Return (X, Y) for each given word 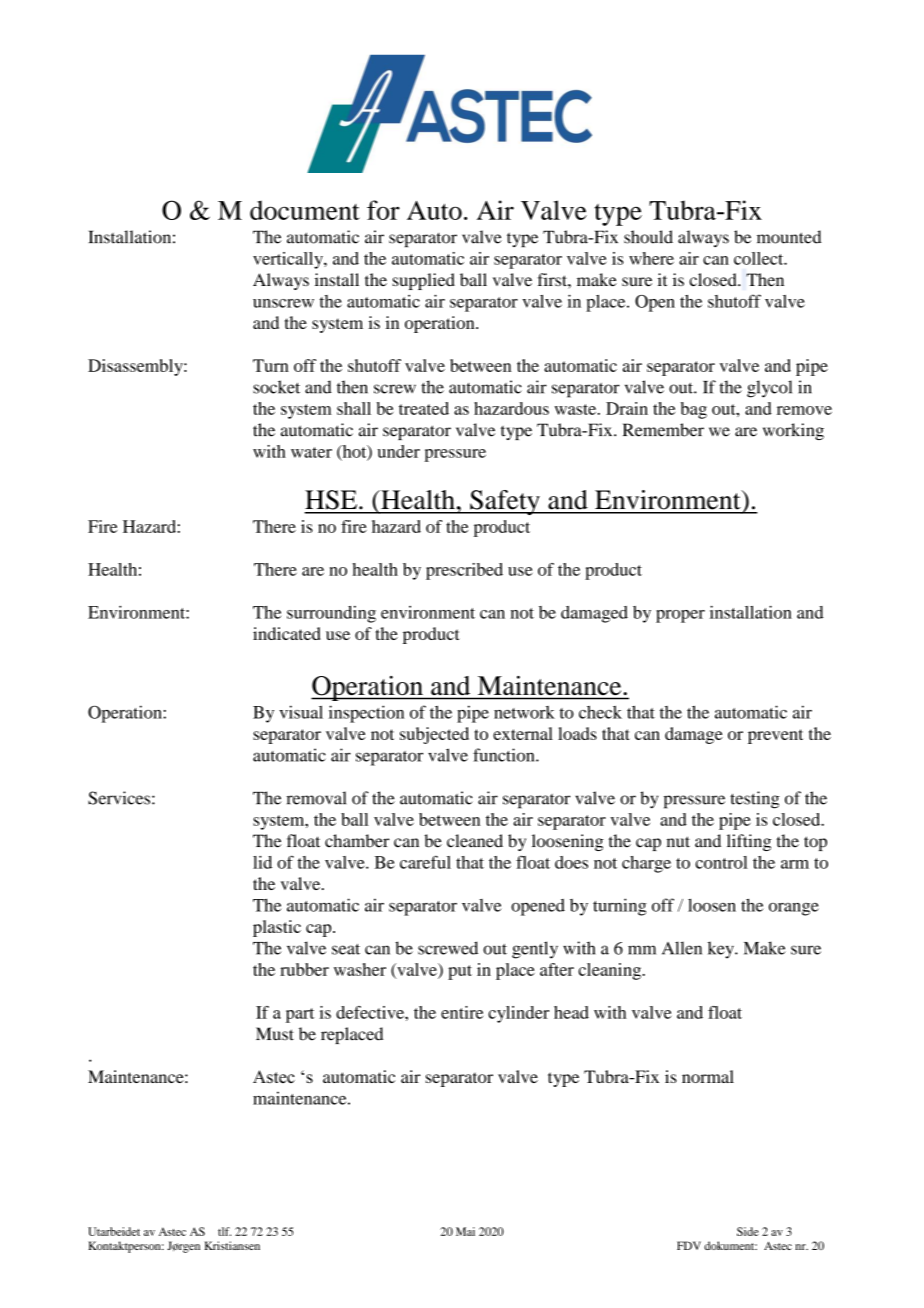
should (648, 237)
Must (275, 1034)
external (523, 733)
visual (301, 712)
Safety (505, 502)
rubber (304, 969)
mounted (789, 237)
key (722, 950)
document (305, 210)
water (311, 452)
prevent (775, 736)
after (557, 969)
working (793, 431)
